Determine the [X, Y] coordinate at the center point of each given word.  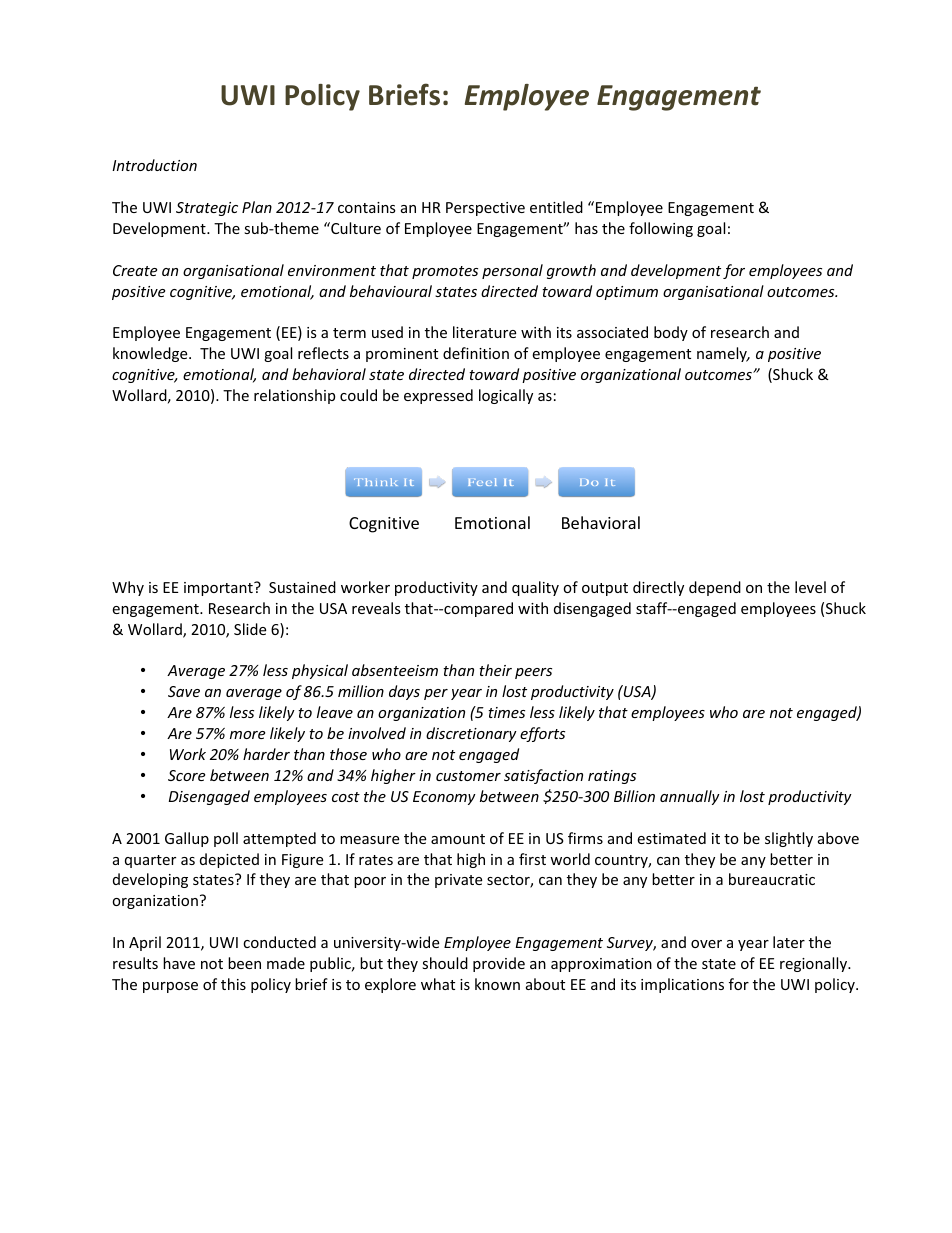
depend [715, 588]
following [661, 229]
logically [506, 396]
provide [499, 964]
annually [690, 797]
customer [468, 776]
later [789, 942]
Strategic [207, 209]
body [671, 333]
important [219, 589]
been [244, 963]
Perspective [485, 209]
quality [535, 588]
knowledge [151, 354]
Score [186, 775]
